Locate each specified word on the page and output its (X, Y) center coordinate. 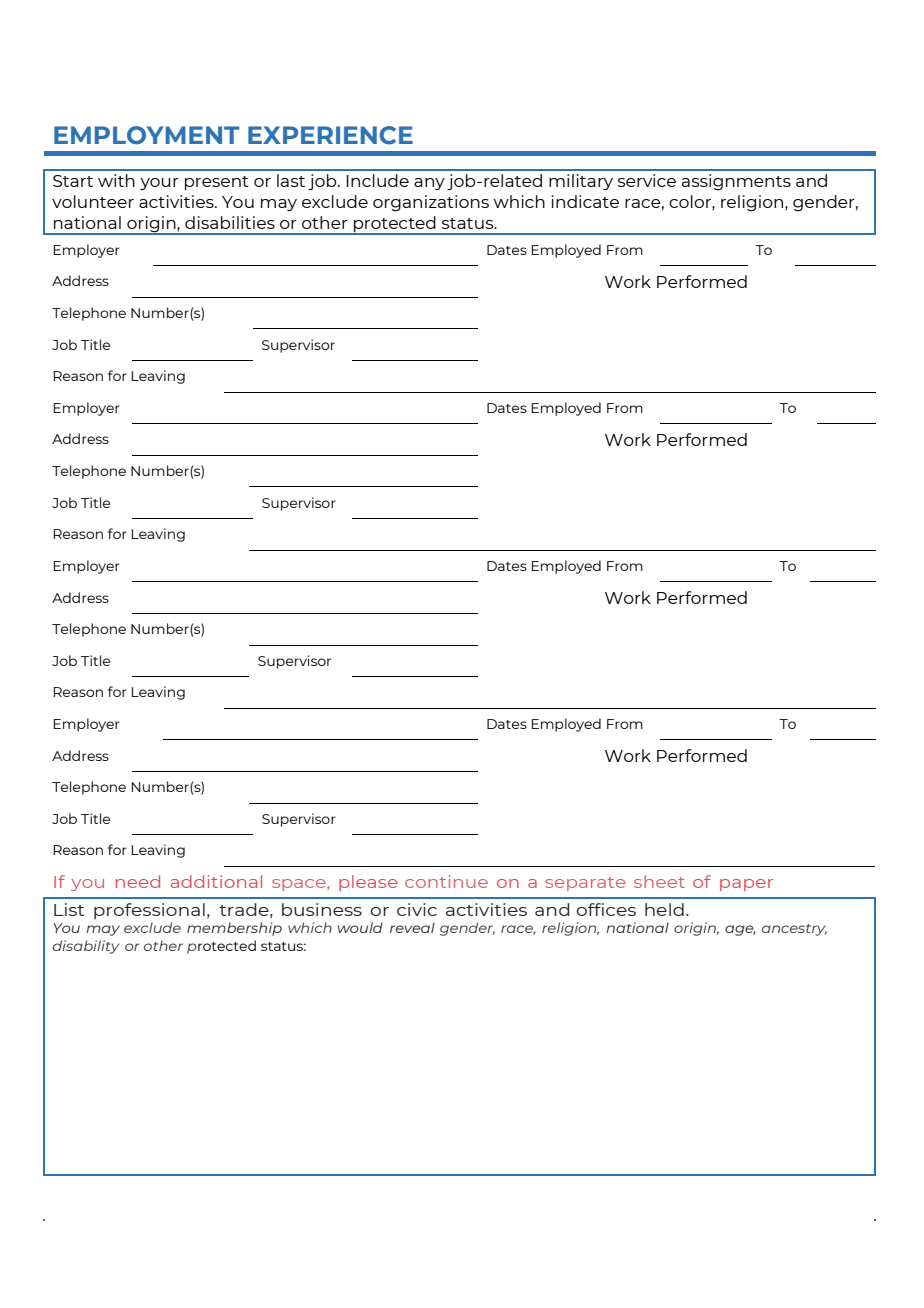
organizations (431, 203)
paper (746, 885)
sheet (659, 881)
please (368, 883)
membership (234, 929)
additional (216, 881)
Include (378, 180)
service (647, 180)
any (429, 184)
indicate (585, 201)
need (138, 881)
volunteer (93, 201)
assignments (736, 182)
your (159, 184)
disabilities (230, 222)
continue (446, 881)
